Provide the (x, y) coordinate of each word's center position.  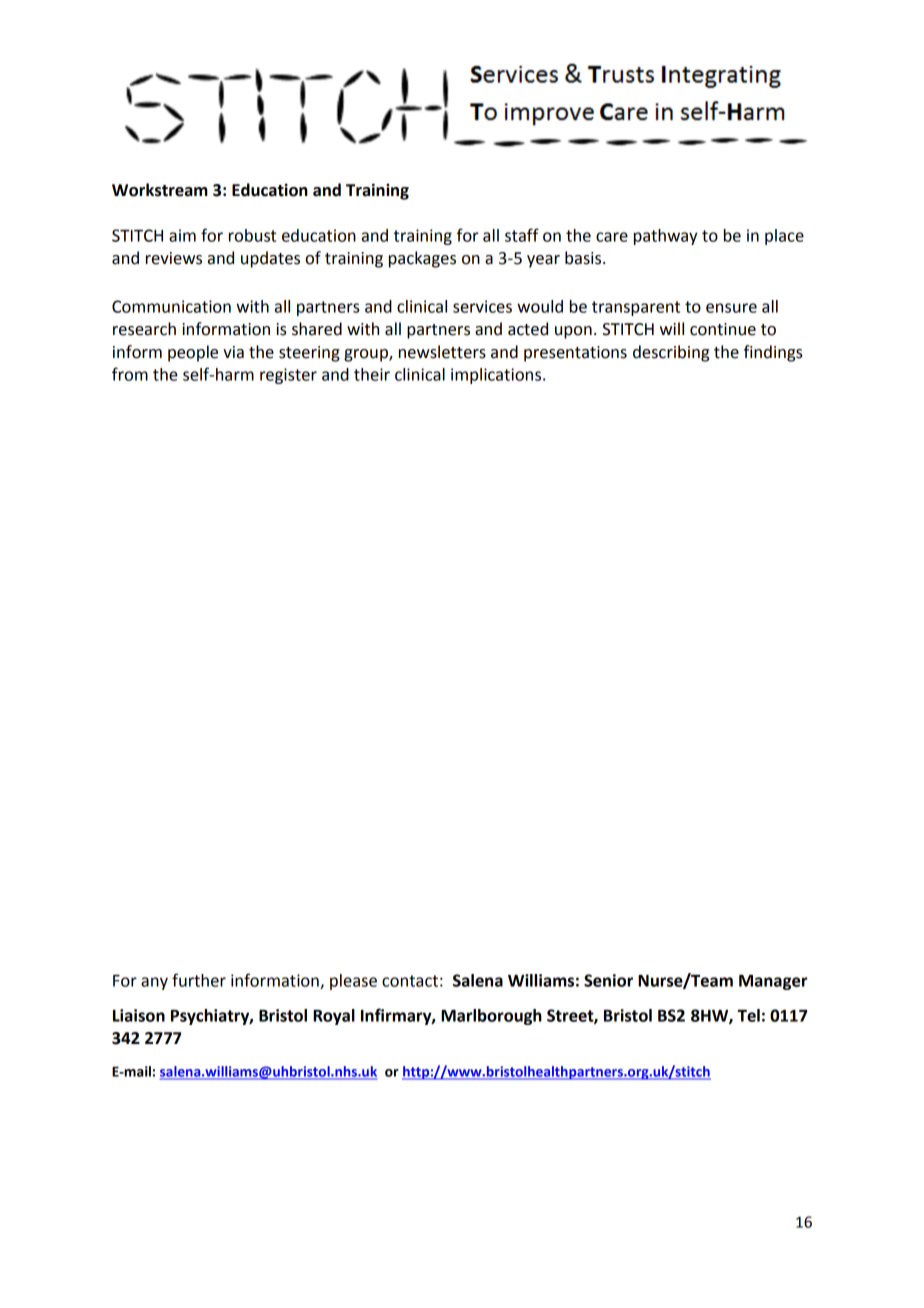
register (288, 376)
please (353, 982)
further (199, 980)
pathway (665, 237)
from (130, 374)
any (154, 983)
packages (422, 259)
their (372, 374)
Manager (773, 982)
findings (773, 353)
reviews (174, 258)
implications (497, 376)
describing (671, 353)
